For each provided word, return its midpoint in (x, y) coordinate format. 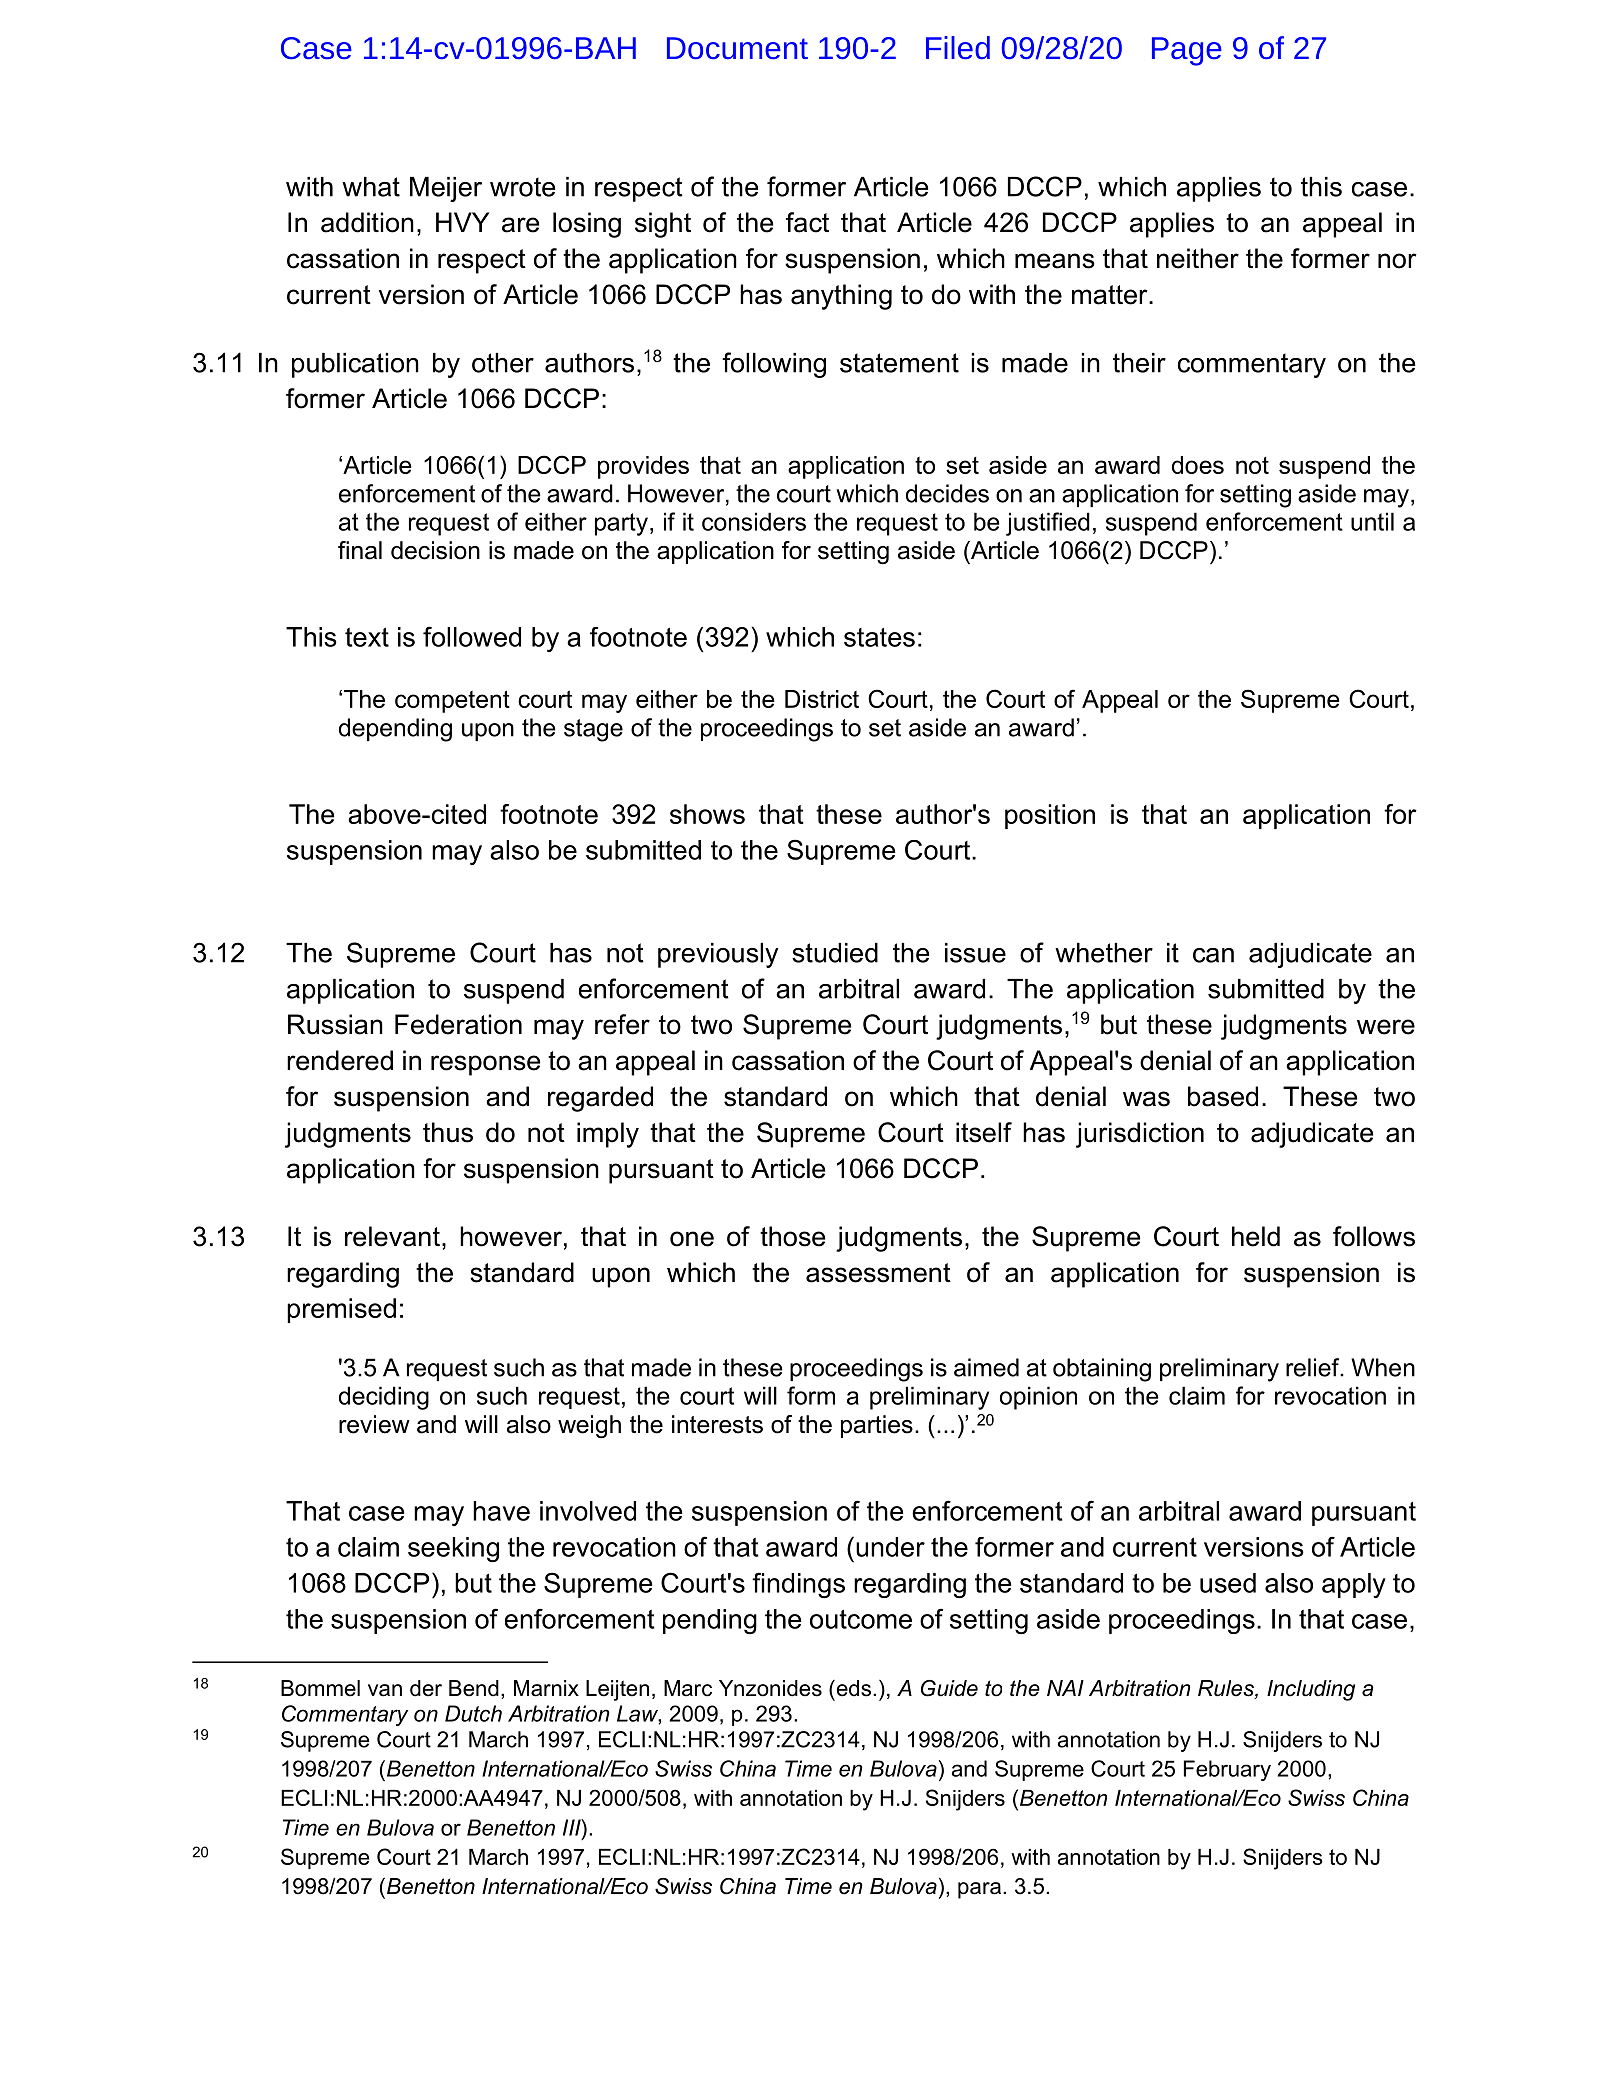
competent (452, 701)
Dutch (473, 1713)
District (822, 699)
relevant (392, 1236)
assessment (878, 1273)
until (1372, 521)
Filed (958, 48)
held (1256, 1236)
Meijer (446, 189)
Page (1187, 51)
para (979, 1890)
